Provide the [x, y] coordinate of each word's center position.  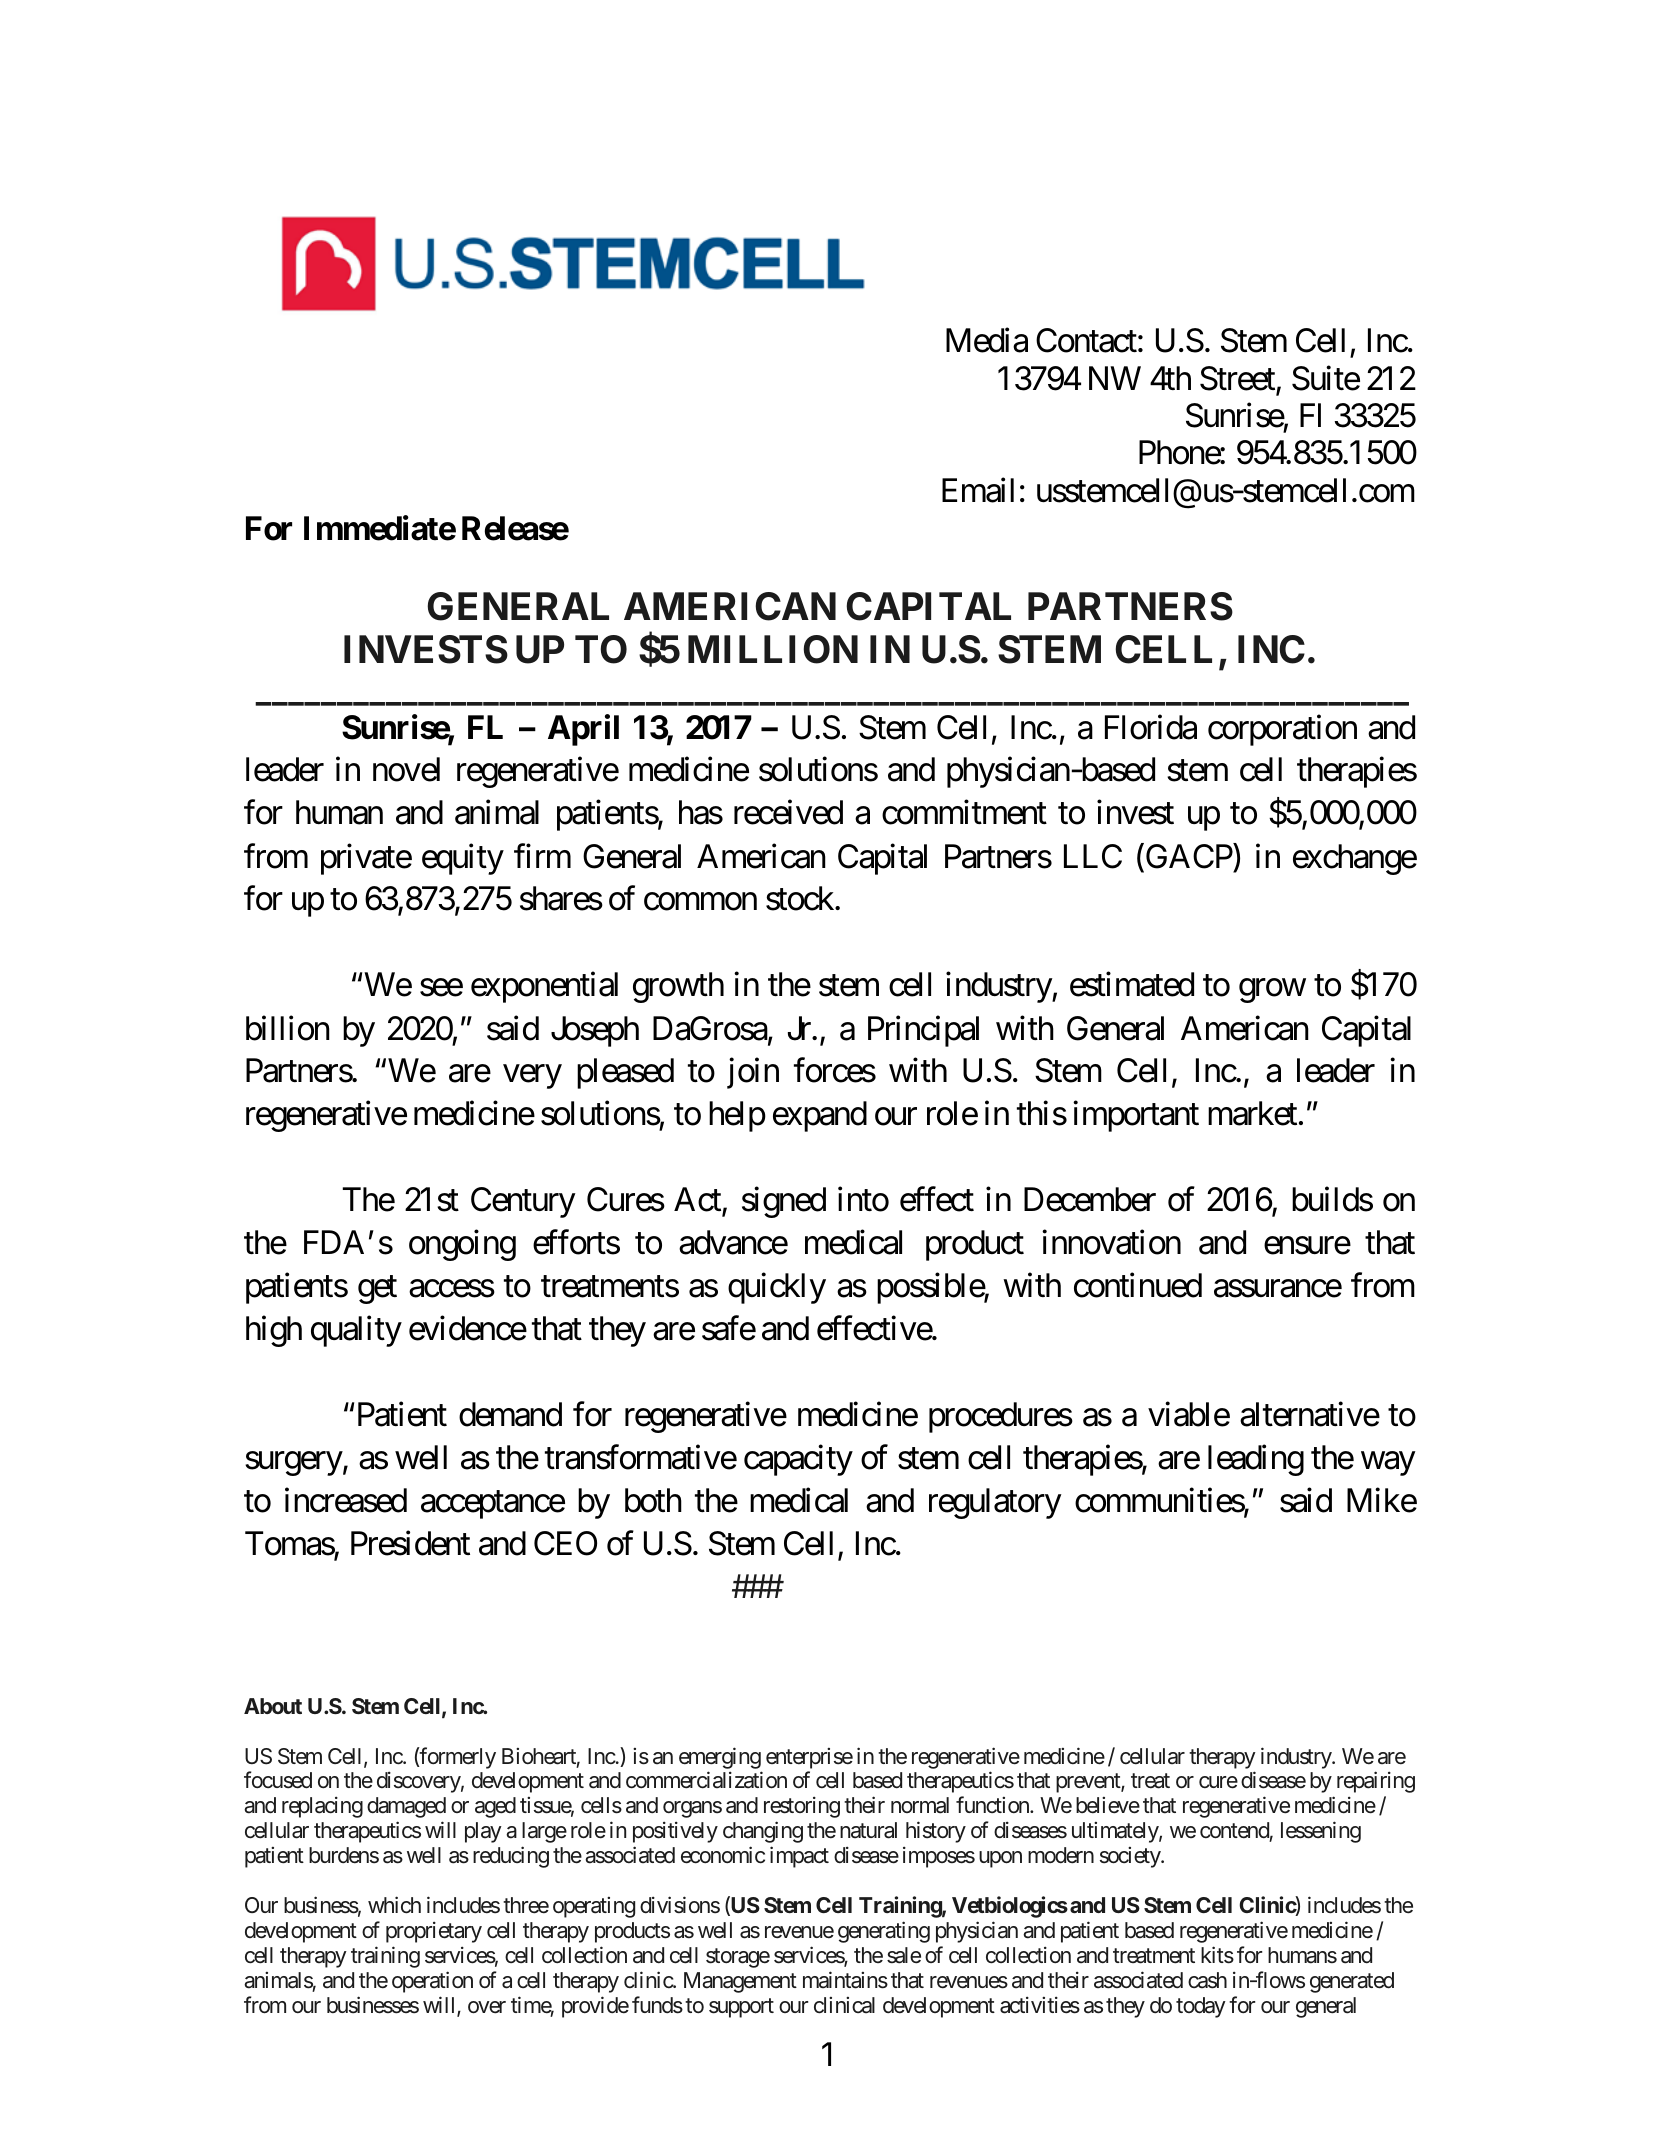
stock [801, 898]
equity [463, 859]
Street [1238, 379]
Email [978, 490]
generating [884, 1932]
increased [346, 1500]
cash [1207, 1980]
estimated [1132, 984]
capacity [798, 1460]
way [1388, 1464]
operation [432, 1982]
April [583, 730]
